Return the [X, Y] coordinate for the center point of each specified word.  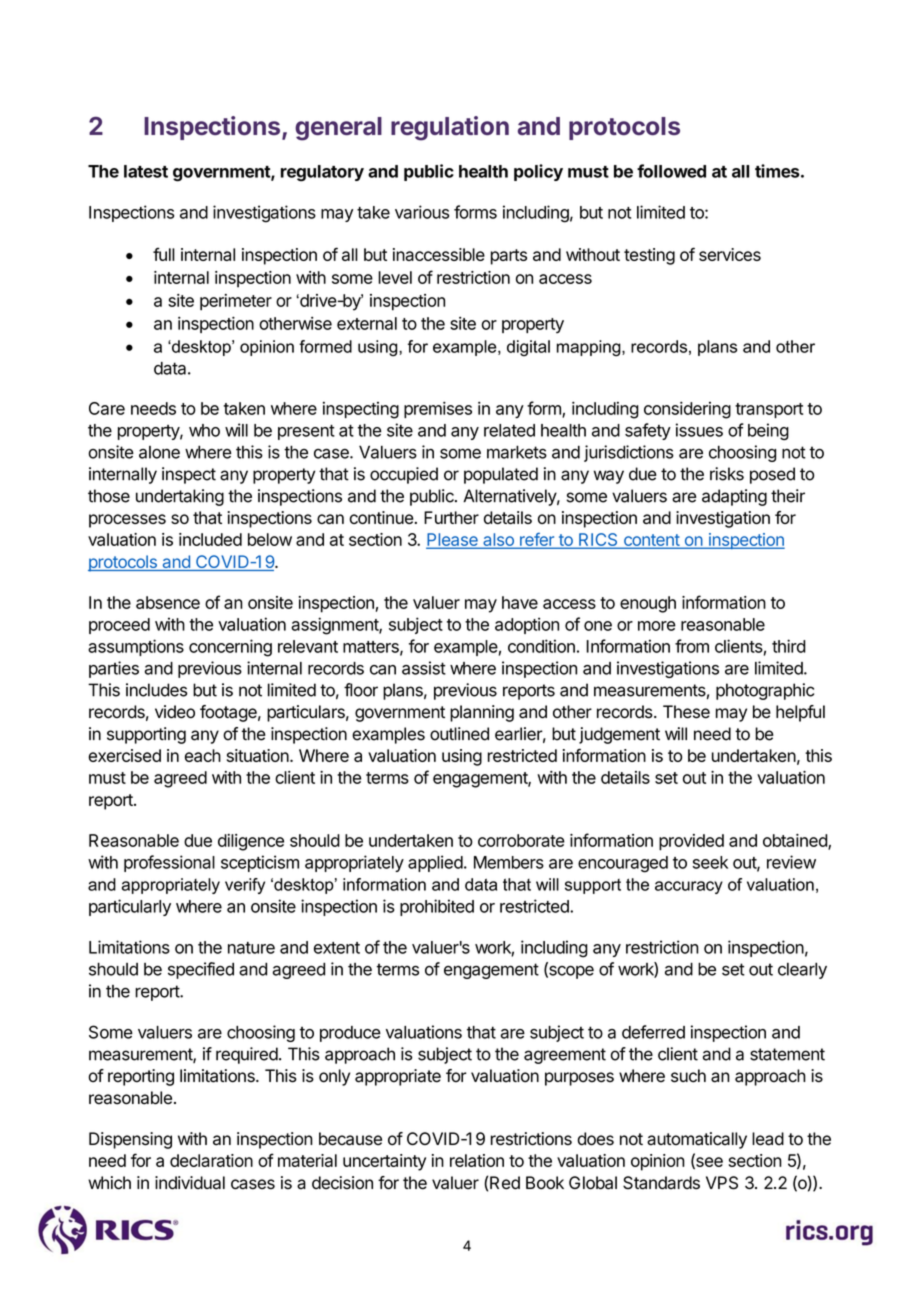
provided [691, 842]
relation [477, 1160]
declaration [211, 1160]
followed [671, 171]
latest [146, 171]
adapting [734, 497]
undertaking [180, 497]
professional [169, 863]
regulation [450, 128]
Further [451, 517]
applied [435, 863]
